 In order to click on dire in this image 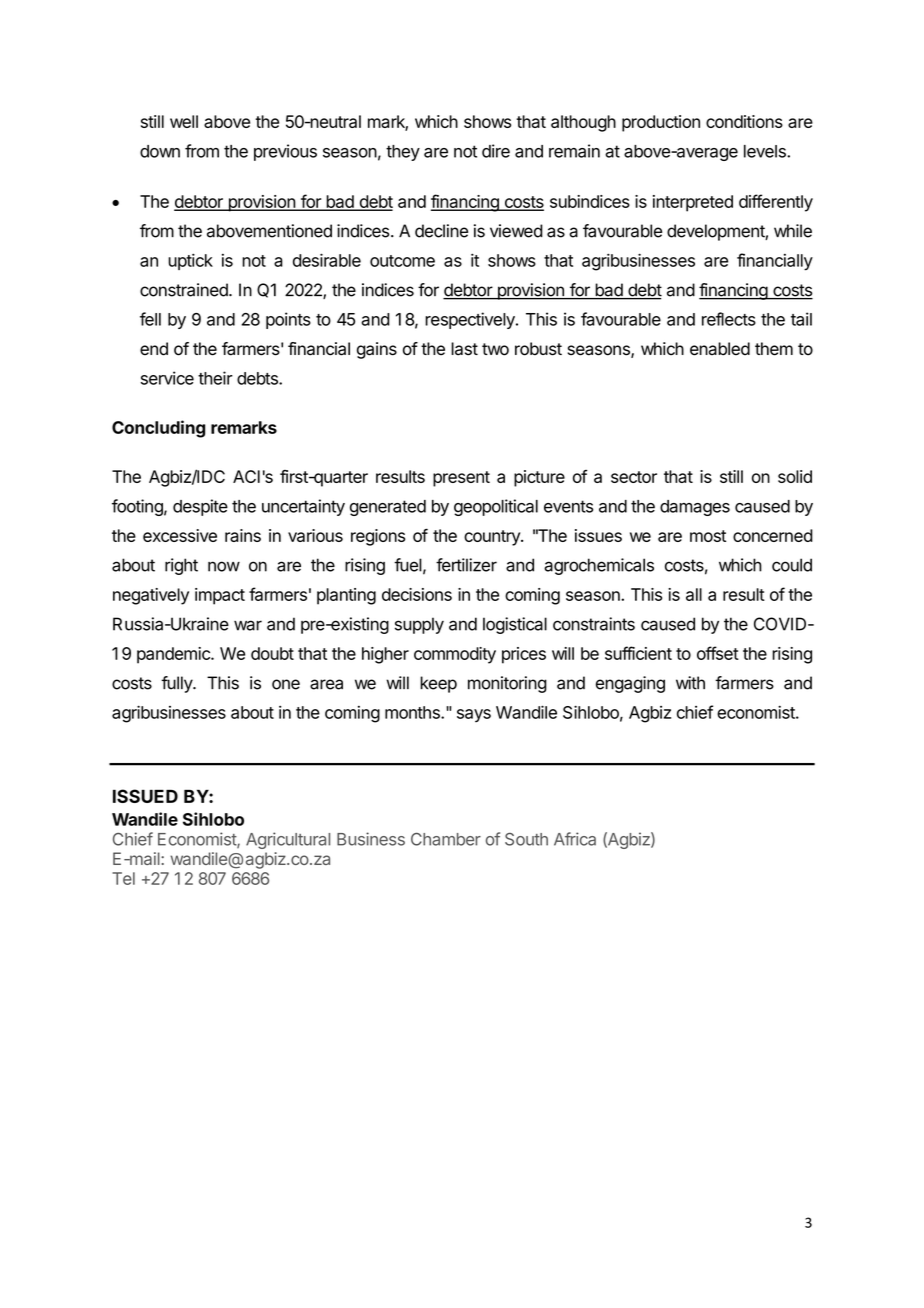, I will do `click(496, 151)`.
